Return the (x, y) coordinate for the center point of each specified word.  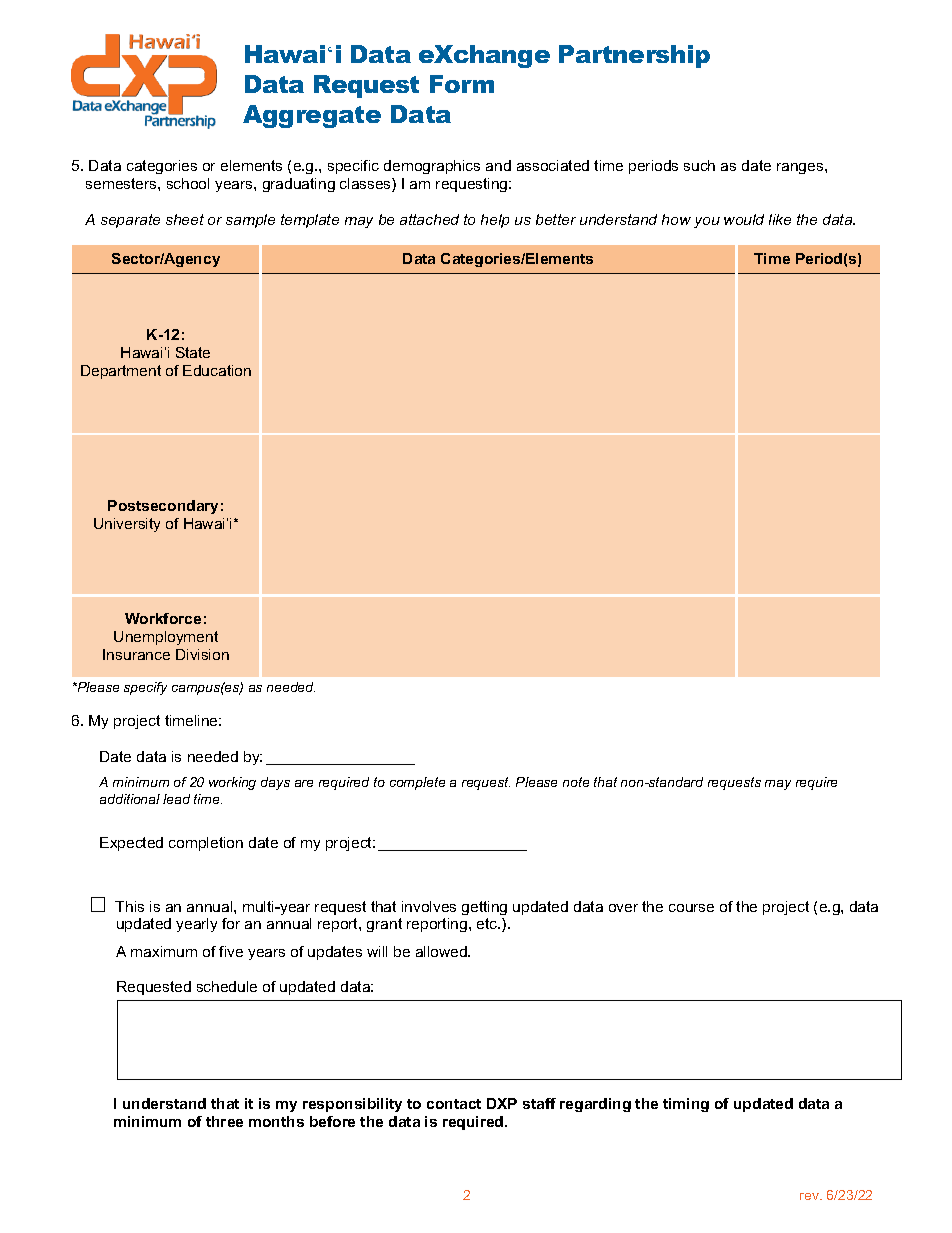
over (623, 908)
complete (417, 783)
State (193, 352)
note (576, 782)
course (691, 908)
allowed (442, 951)
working (232, 783)
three (224, 1121)
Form (462, 84)
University (127, 525)
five (231, 951)
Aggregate (312, 116)
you (707, 222)
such (699, 165)
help (495, 221)
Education (217, 370)
